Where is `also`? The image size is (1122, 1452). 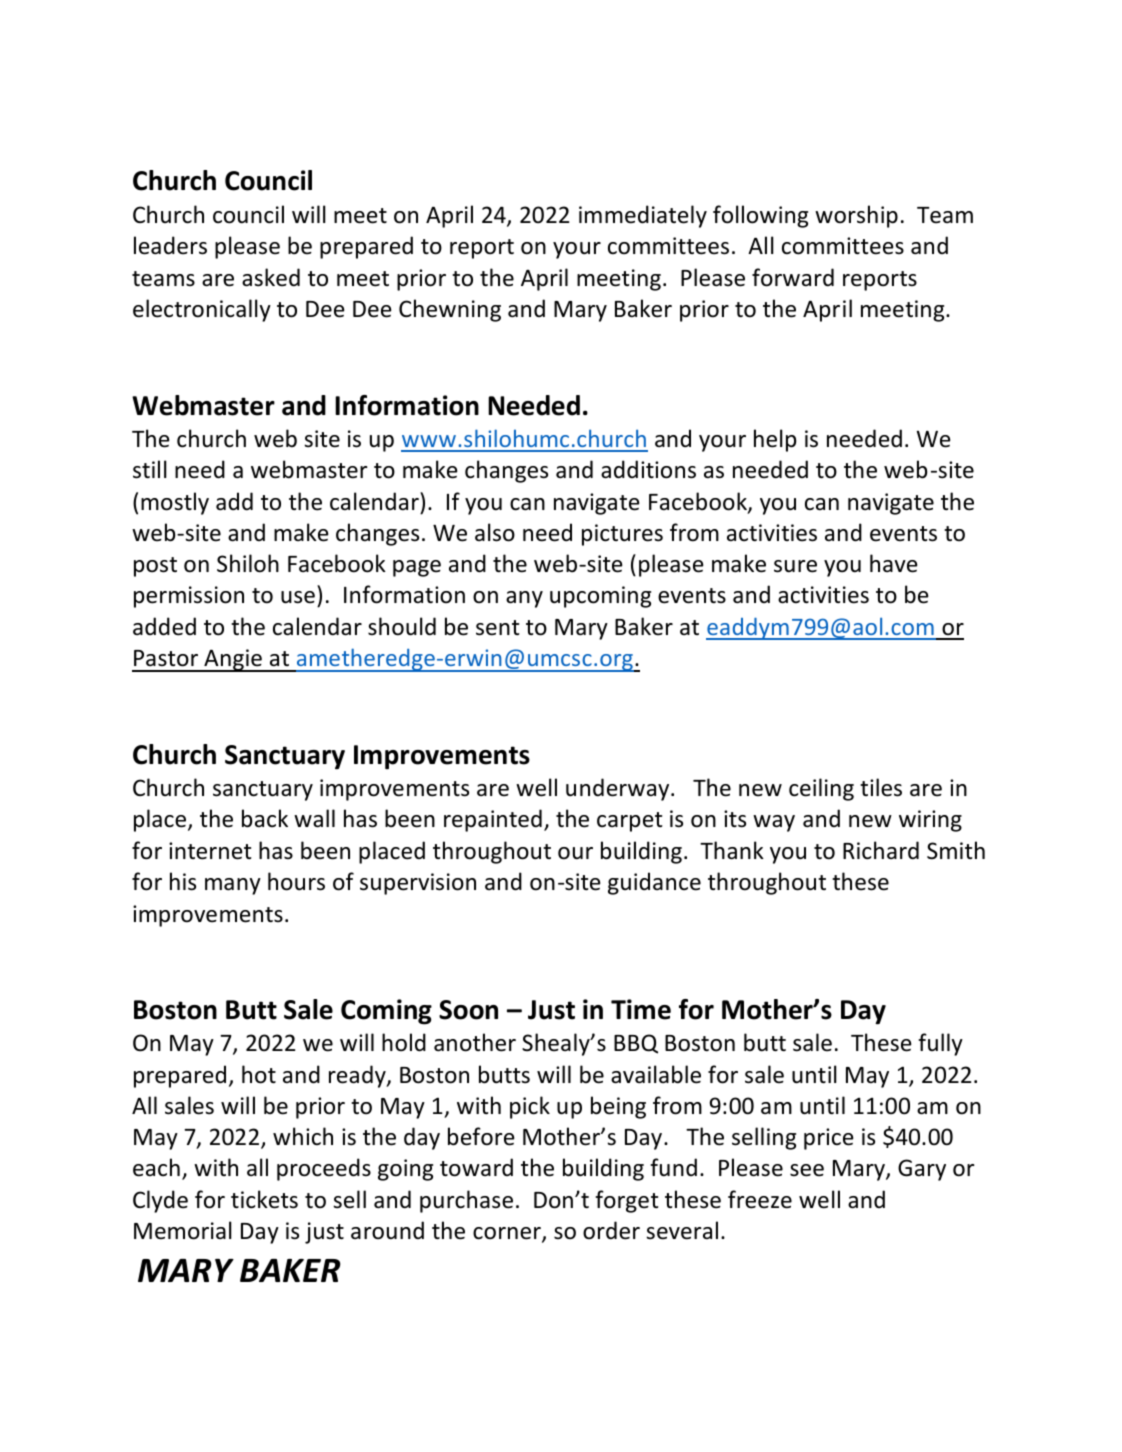
also is located at coordinates (495, 532).
